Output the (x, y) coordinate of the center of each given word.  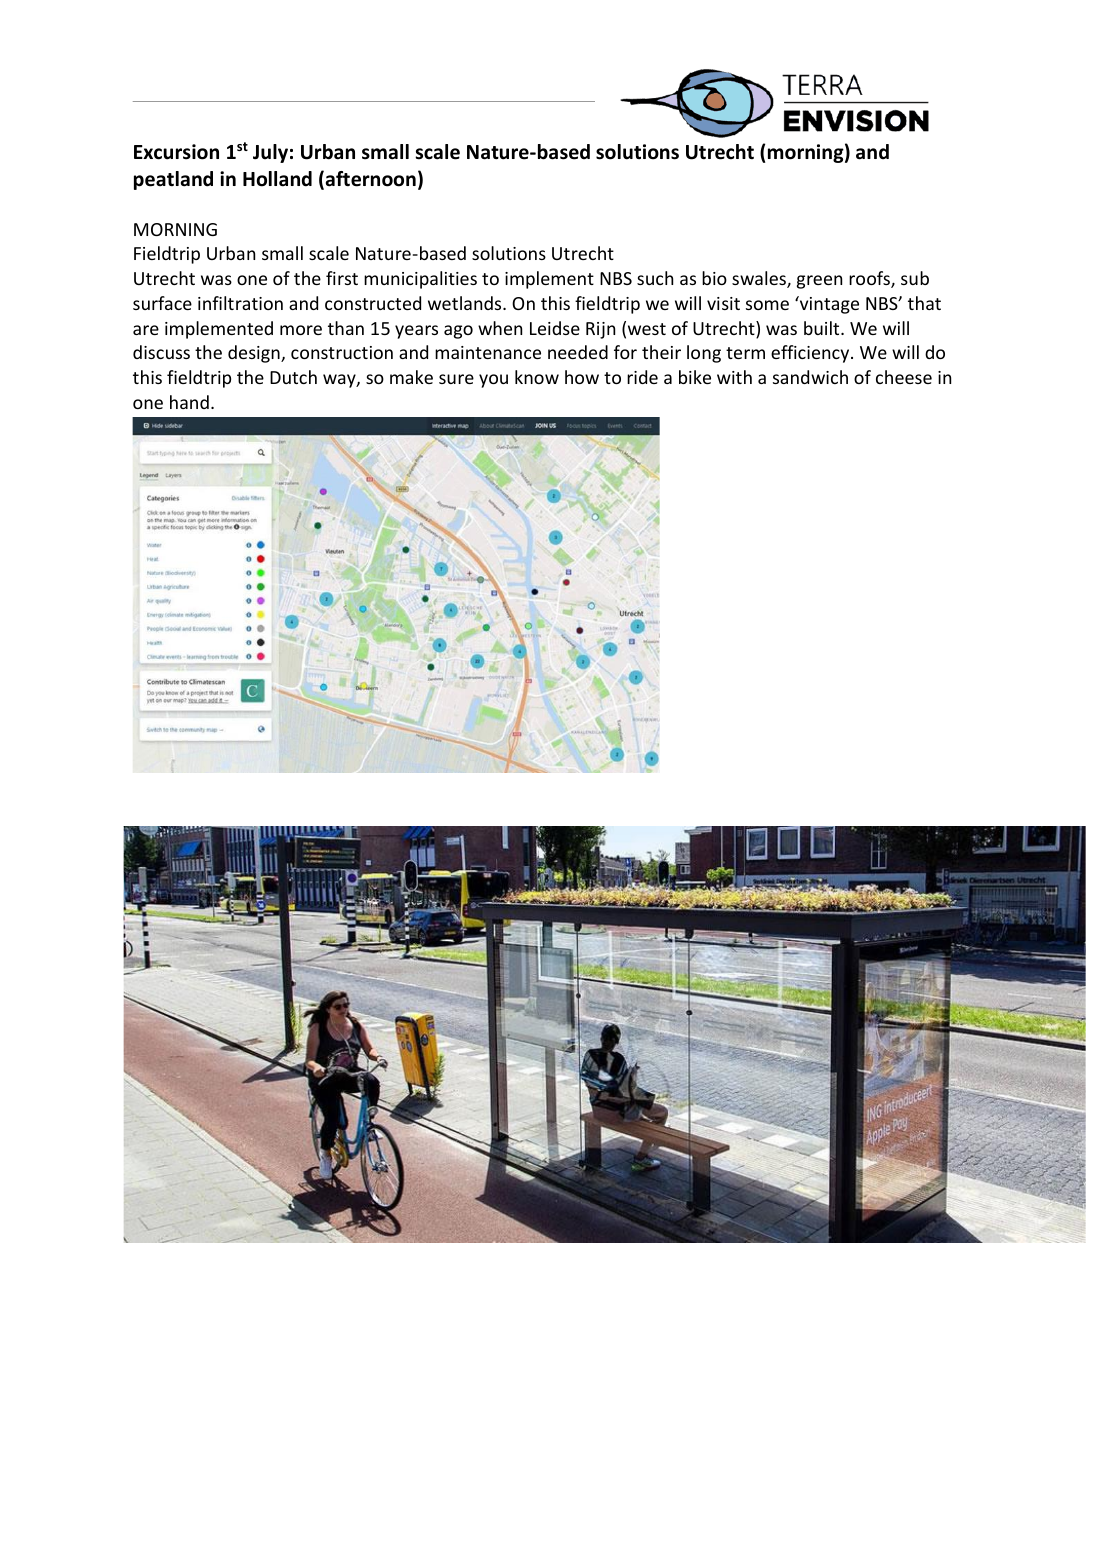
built (823, 328)
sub (915, 278)
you (493, 381)
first (342, 278)
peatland (173, 180)
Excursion (176, 152)
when (500, 328)
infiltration (240, 303)
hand (189, 402)
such (655, 278)
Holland (277, 179)
